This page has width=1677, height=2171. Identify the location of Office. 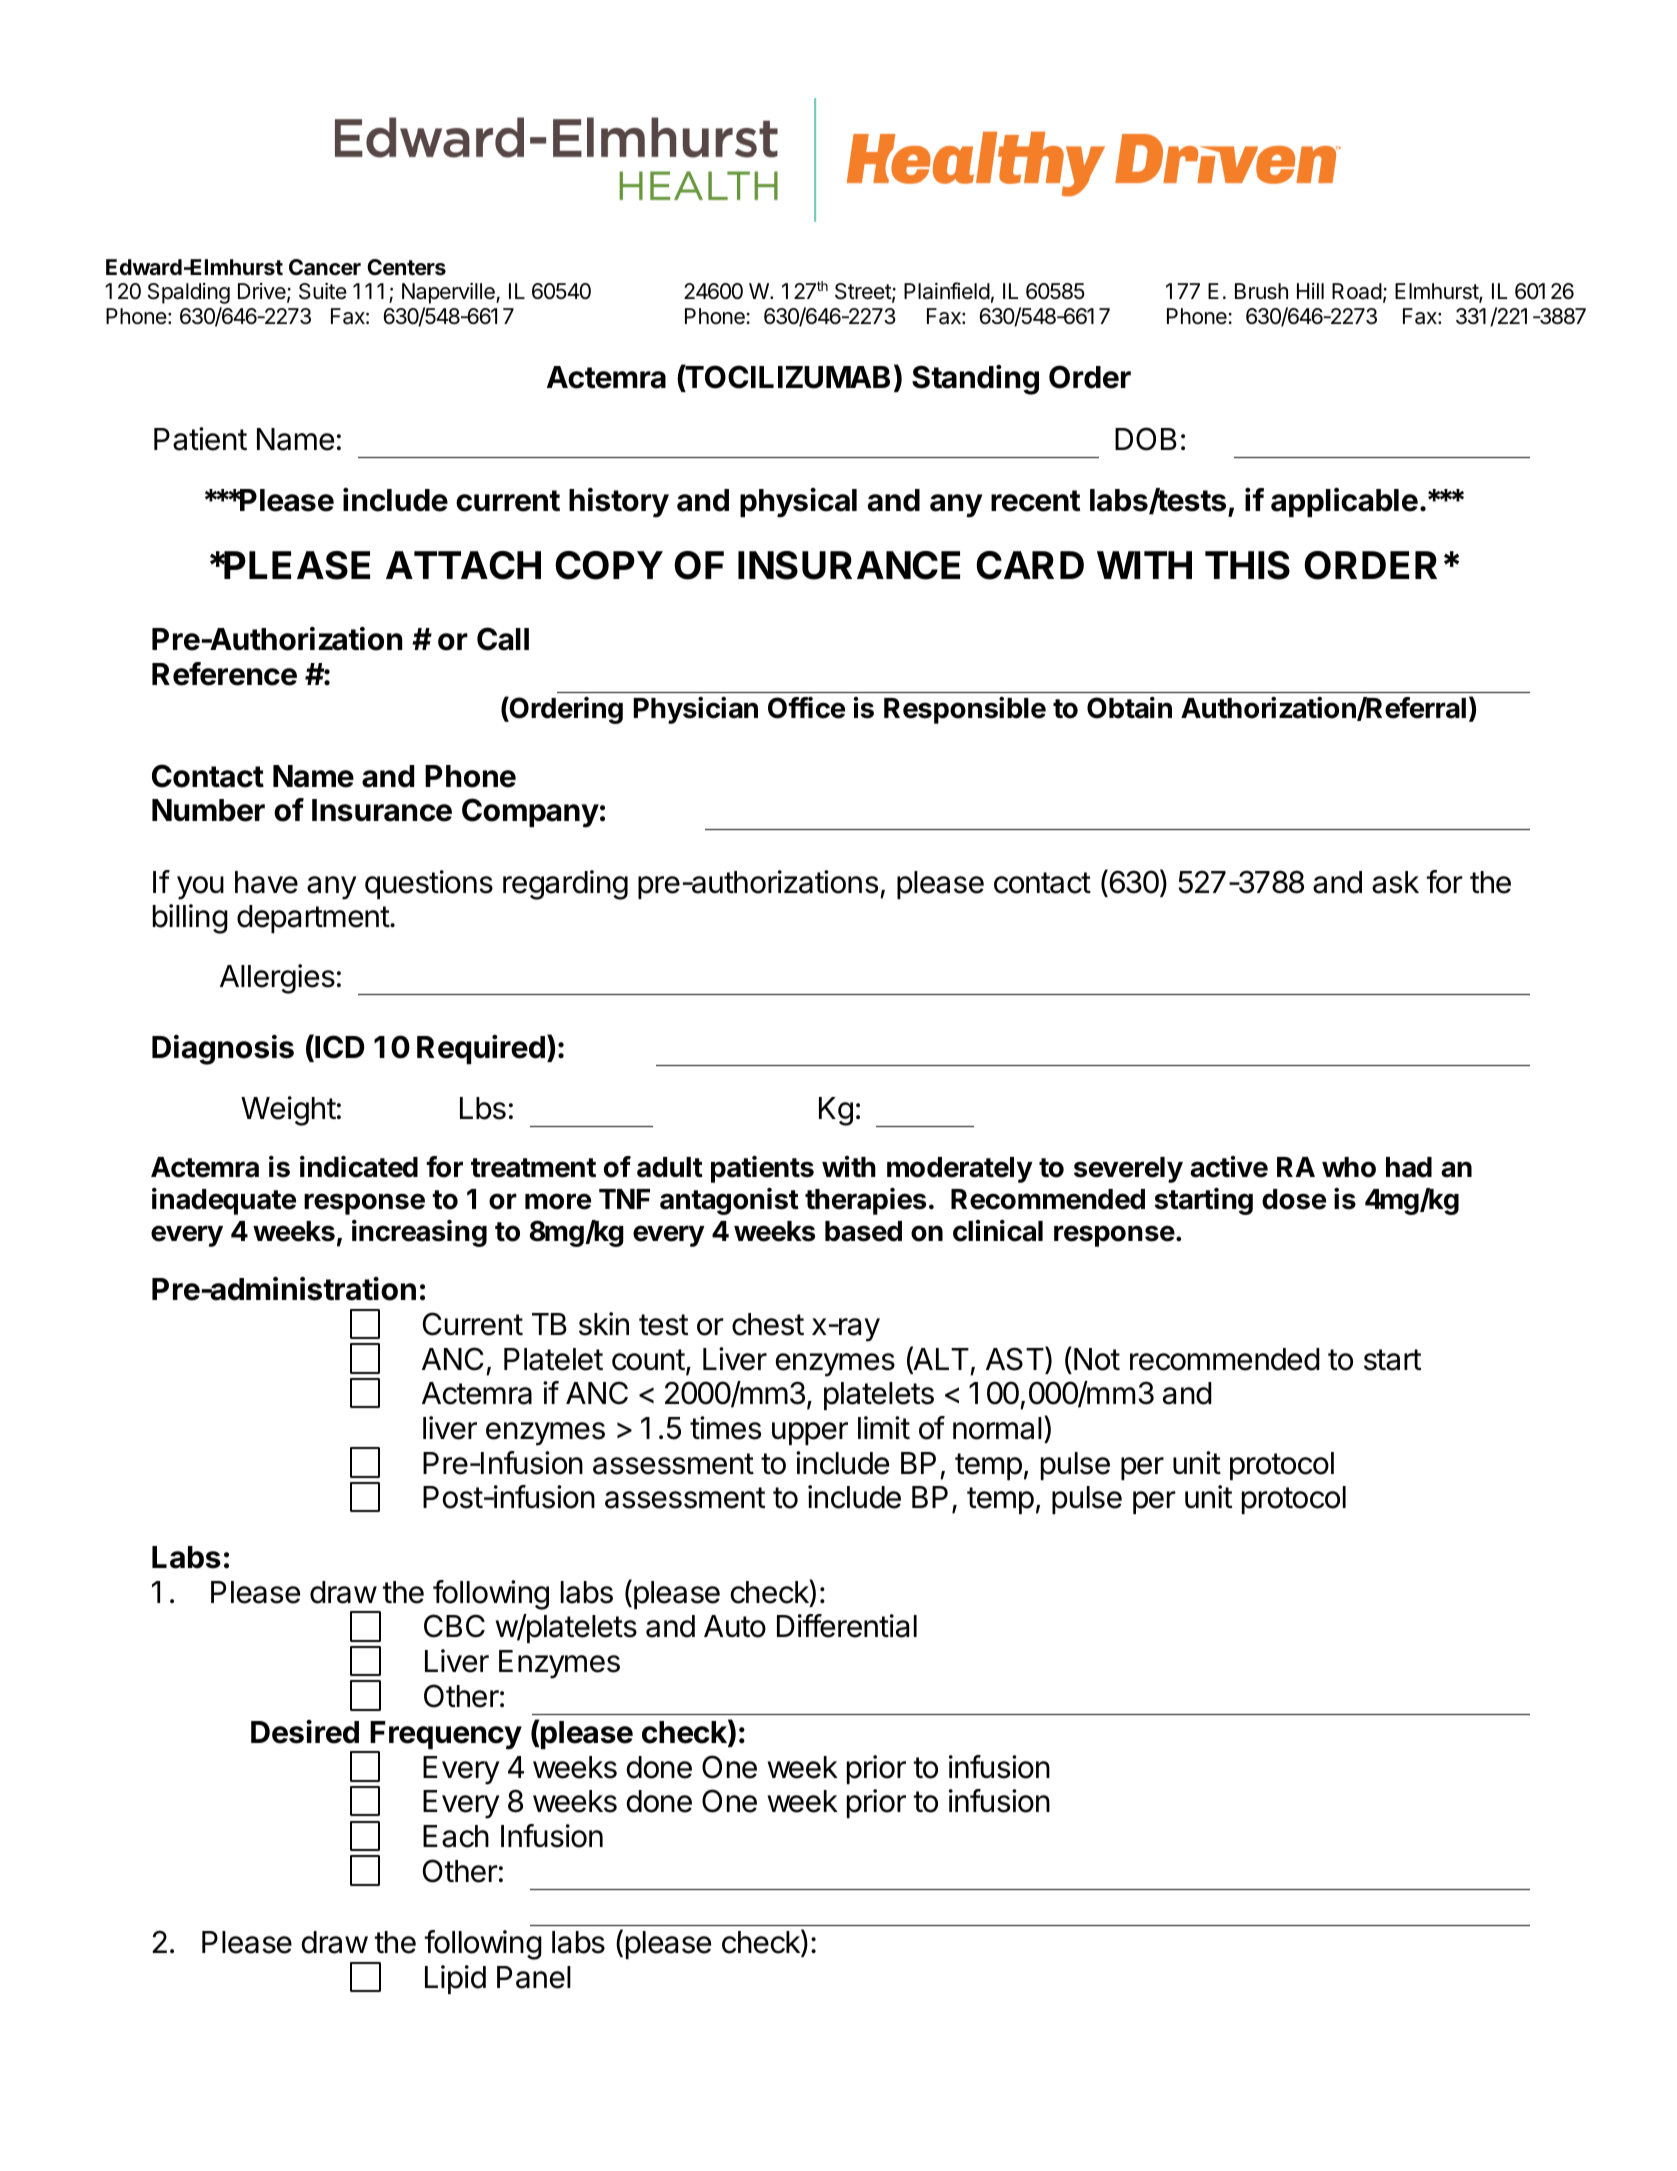
(806, 708).
